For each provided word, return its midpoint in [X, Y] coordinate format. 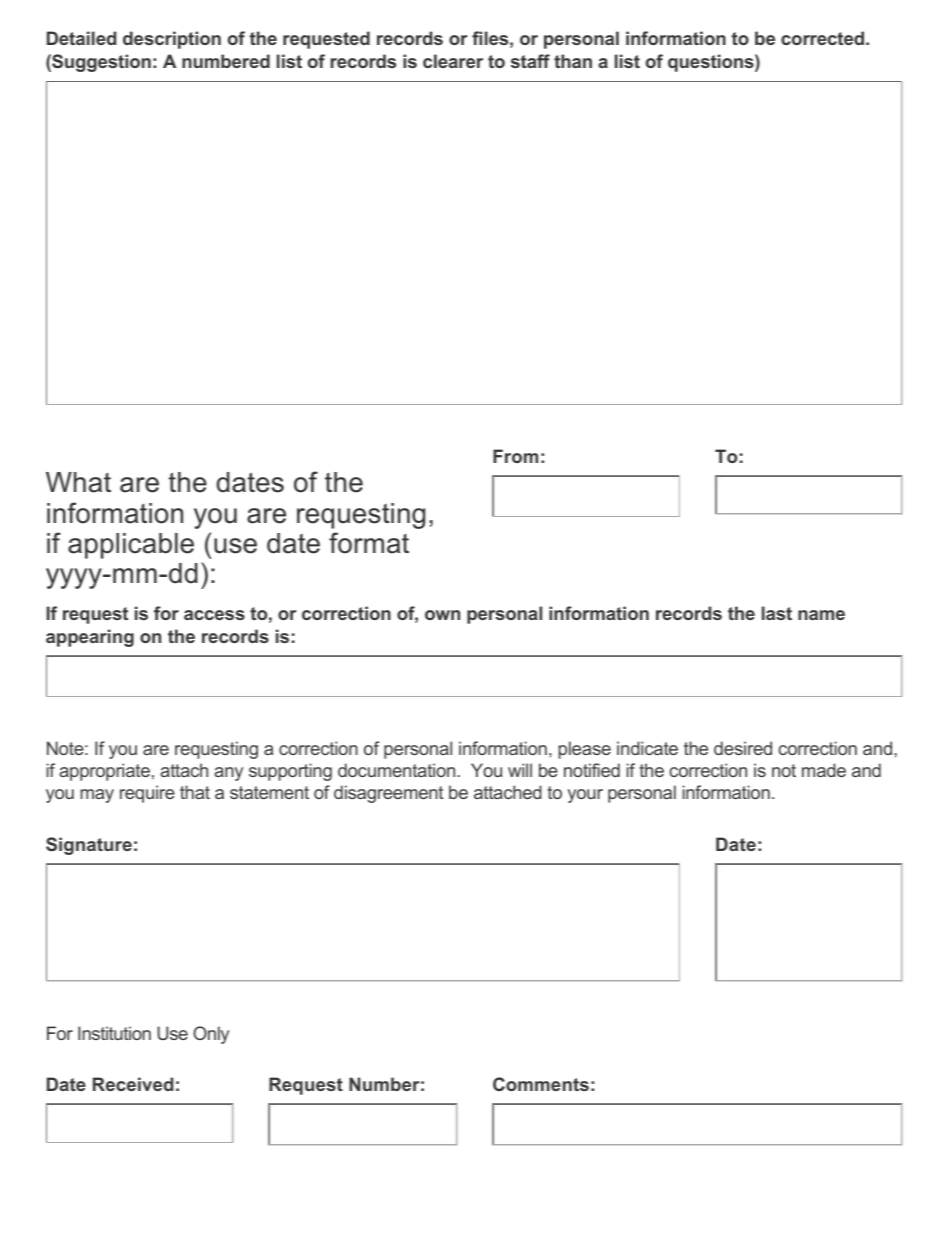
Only [211, 1035]
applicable [131, 546]
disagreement [388, 794]
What [78, 482]
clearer [453, 61]
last [777, 613]
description [172, 40]
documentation [398, 770]
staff [530, 61]
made [824, 770]
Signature [89, 846]
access [214, 615]
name [821, 615]
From [515, 456]
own [442, 615]
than [573, 61]
